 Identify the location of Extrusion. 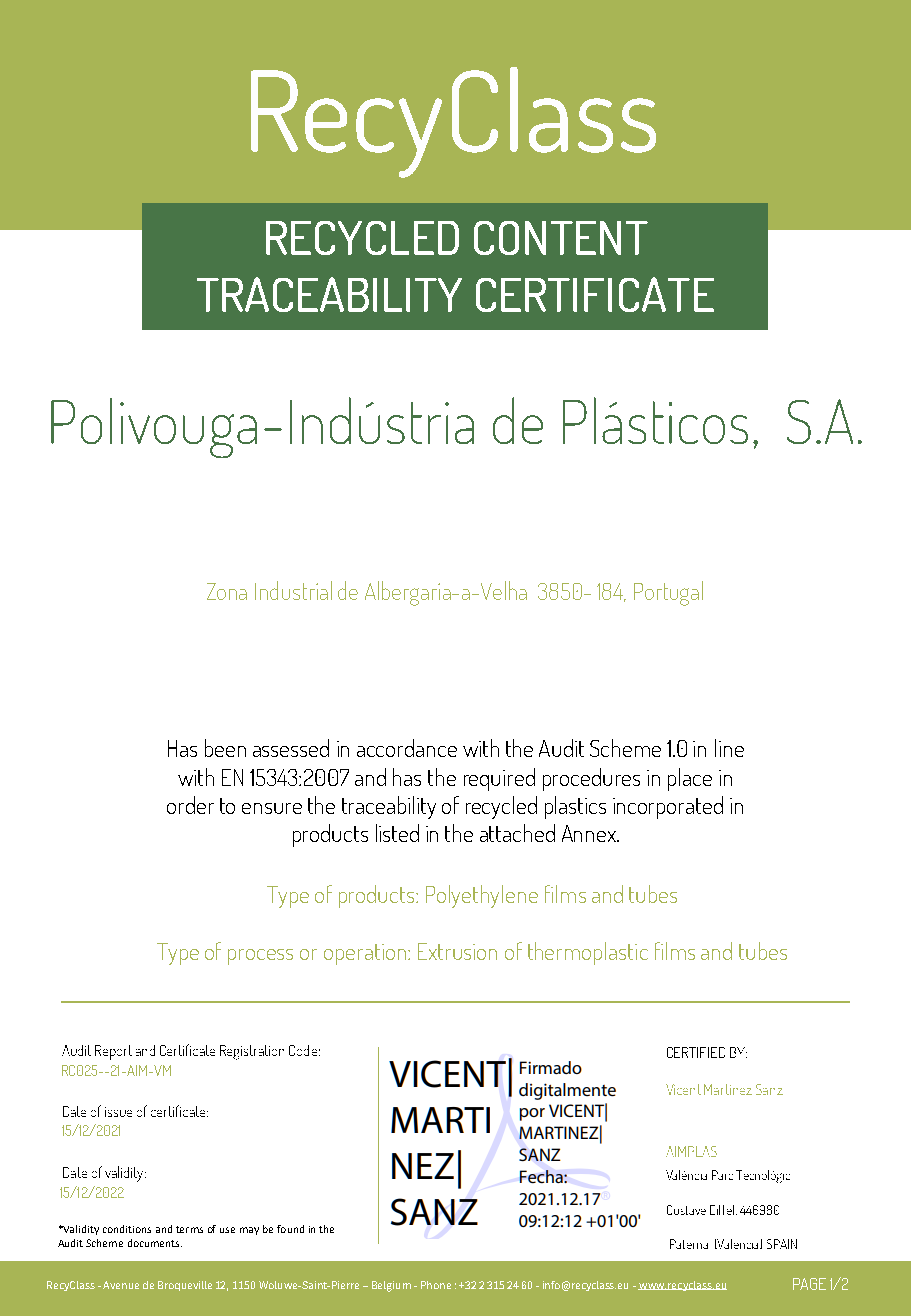
(457, 951).
